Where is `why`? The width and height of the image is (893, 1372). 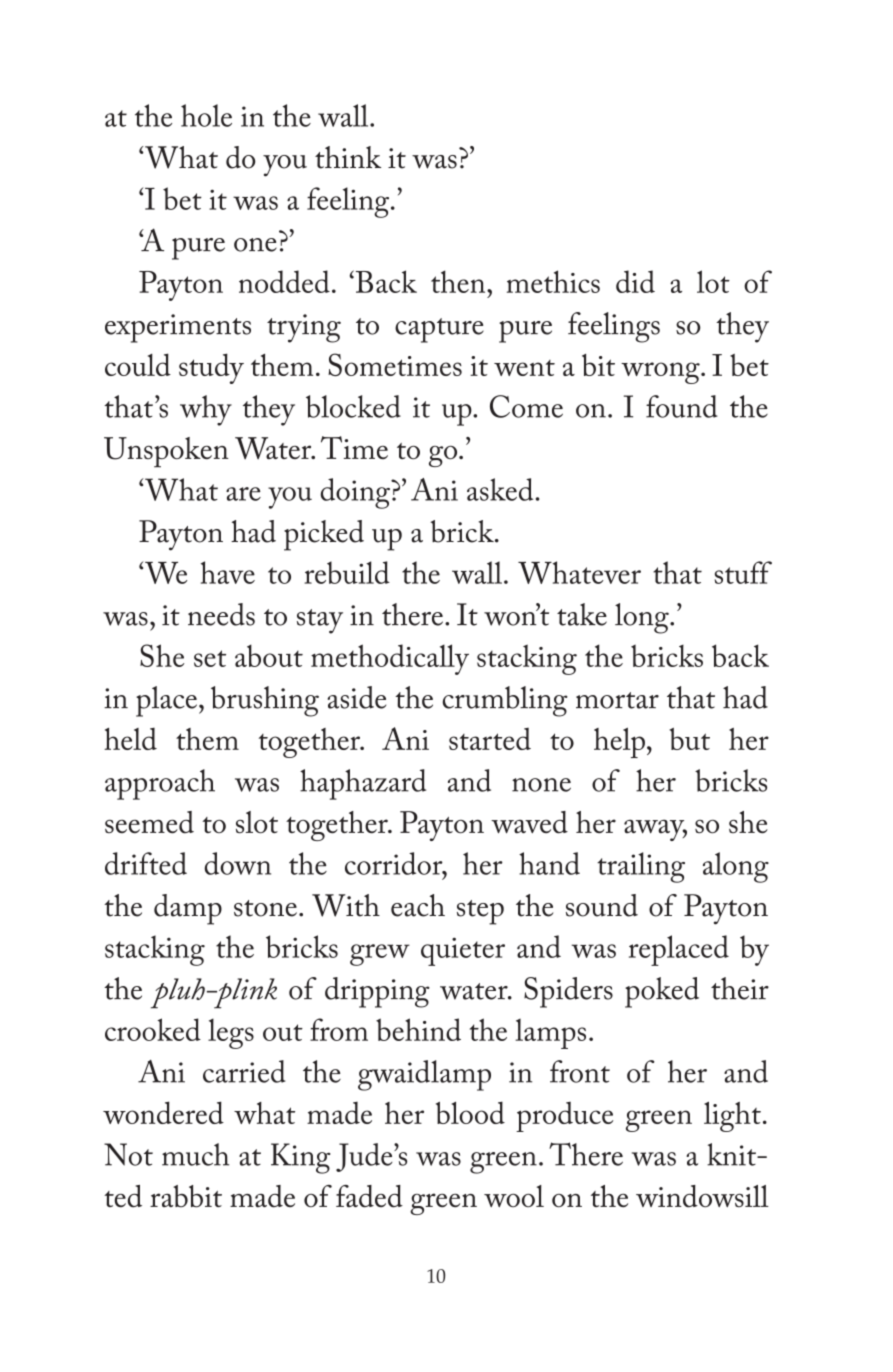 why is located at coordinates (206, 410).
